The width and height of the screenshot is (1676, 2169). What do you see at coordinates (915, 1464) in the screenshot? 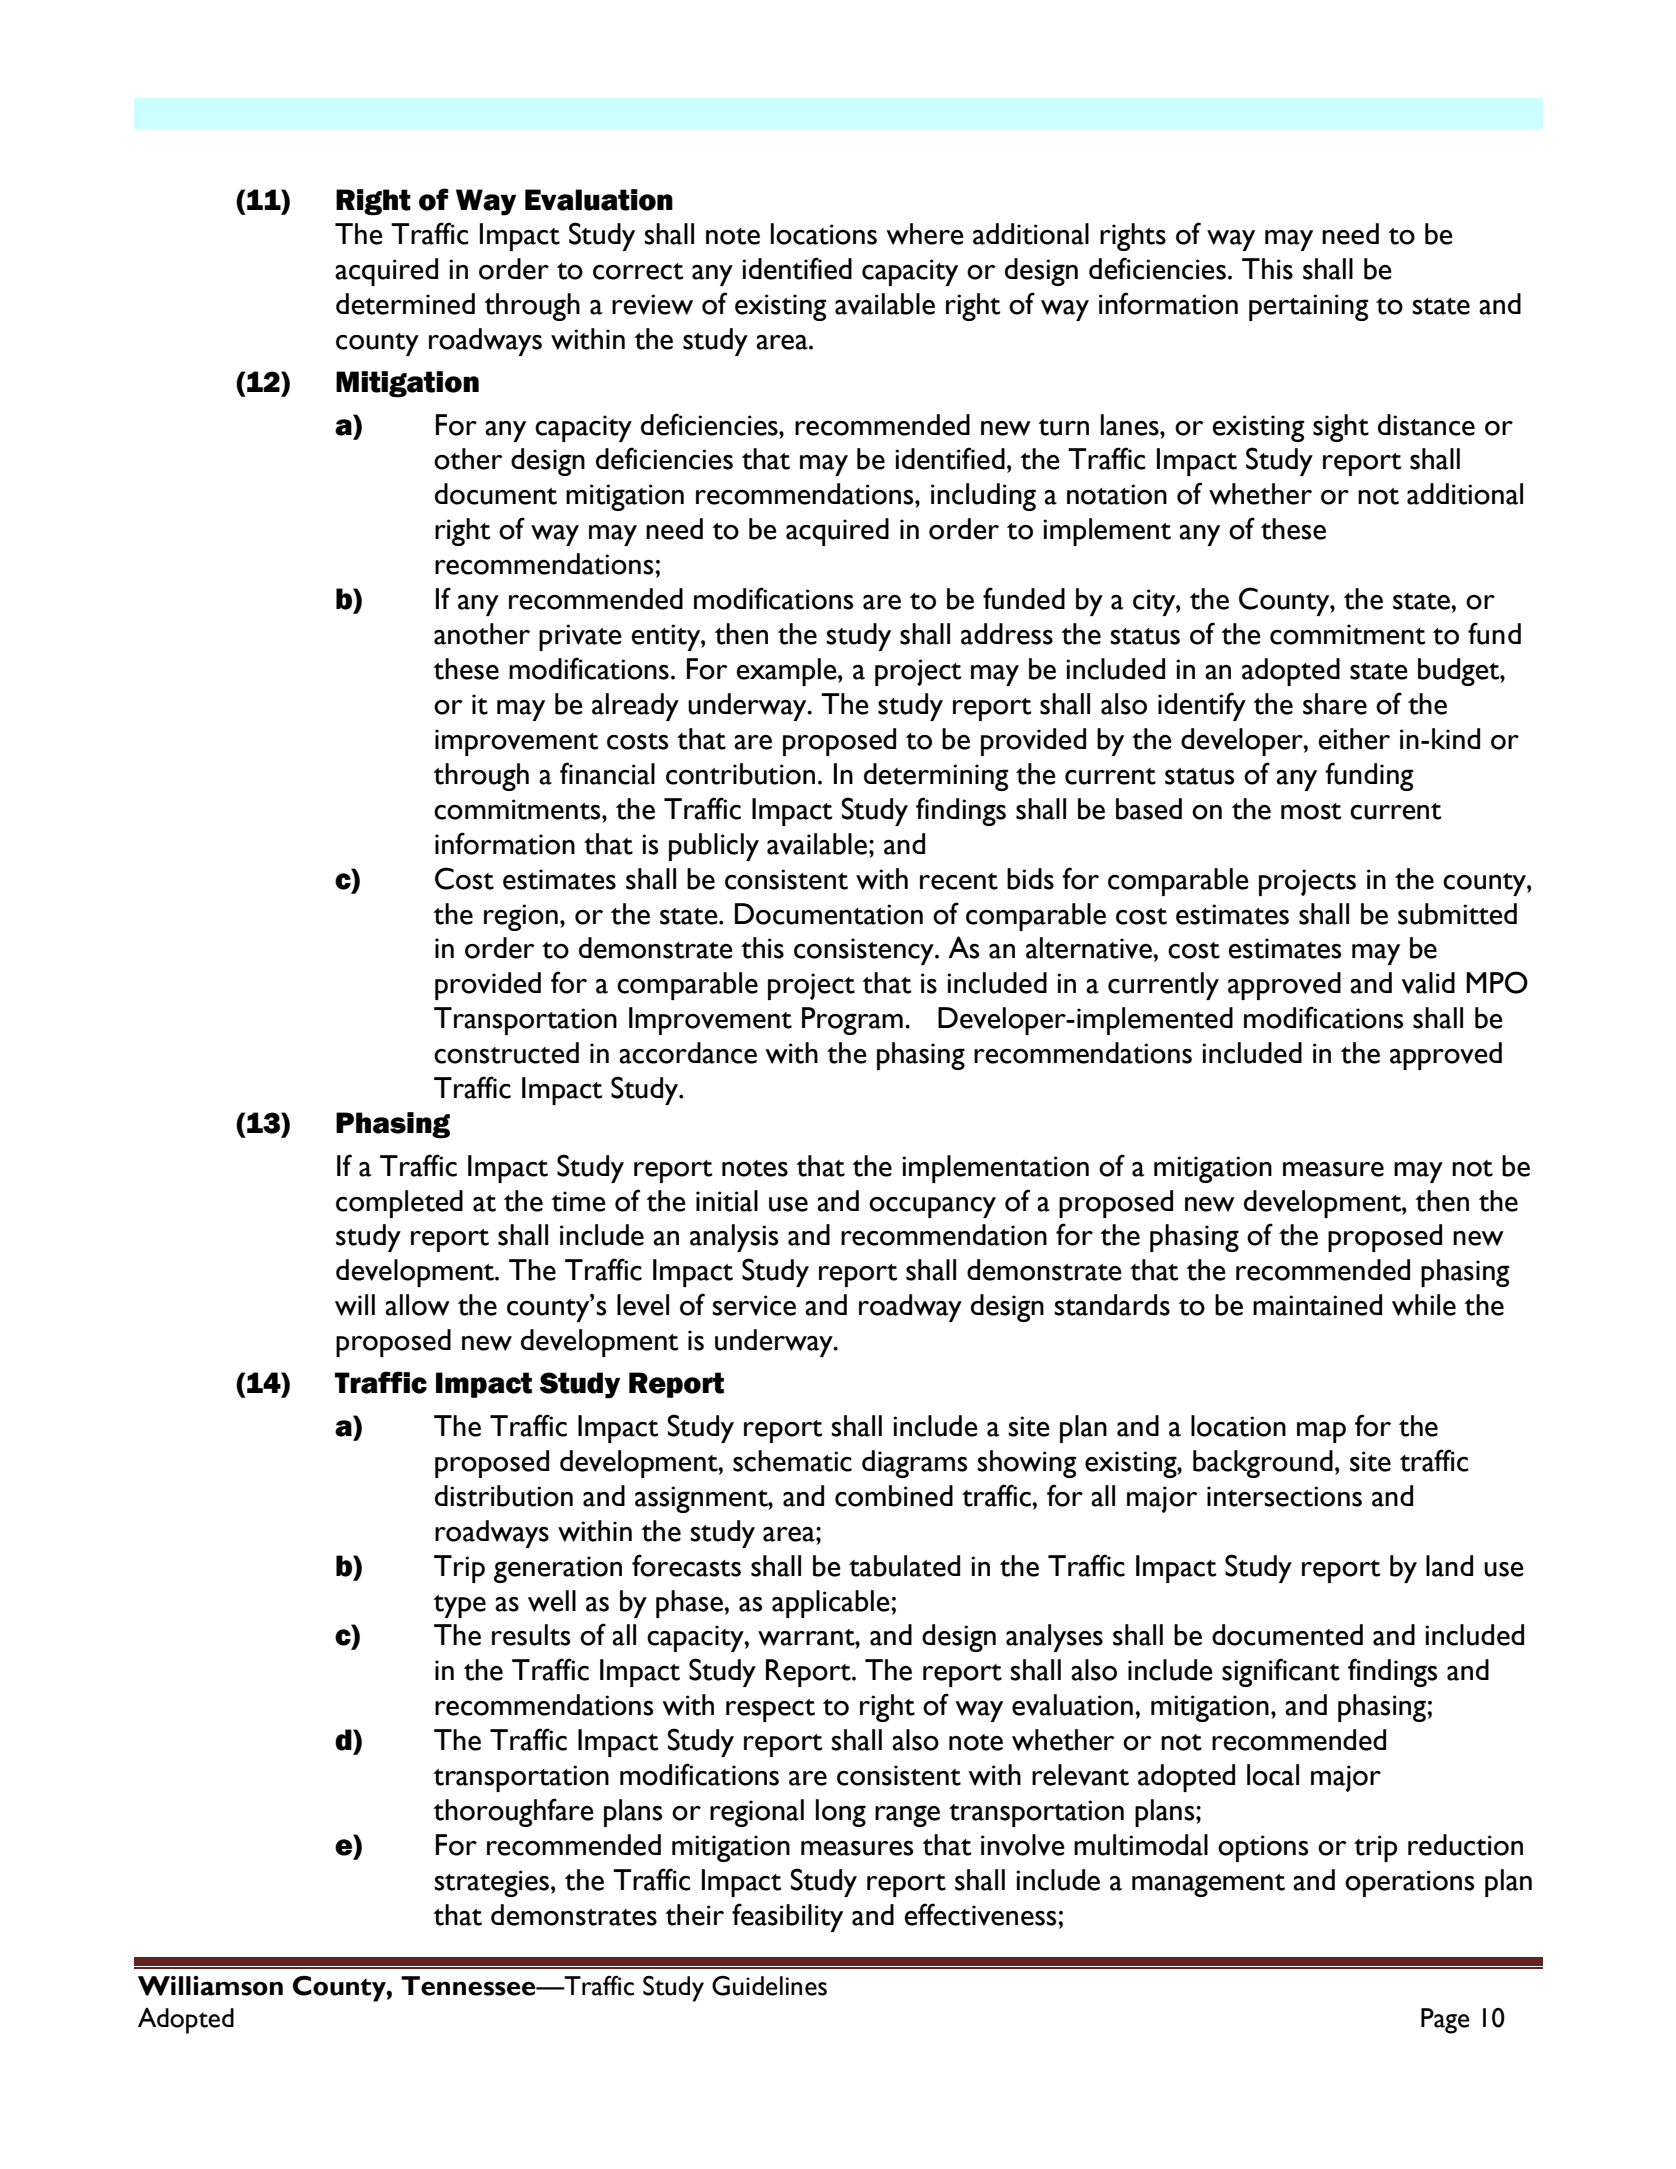
I see `diagrams` at bounding box center [915, 1464].
